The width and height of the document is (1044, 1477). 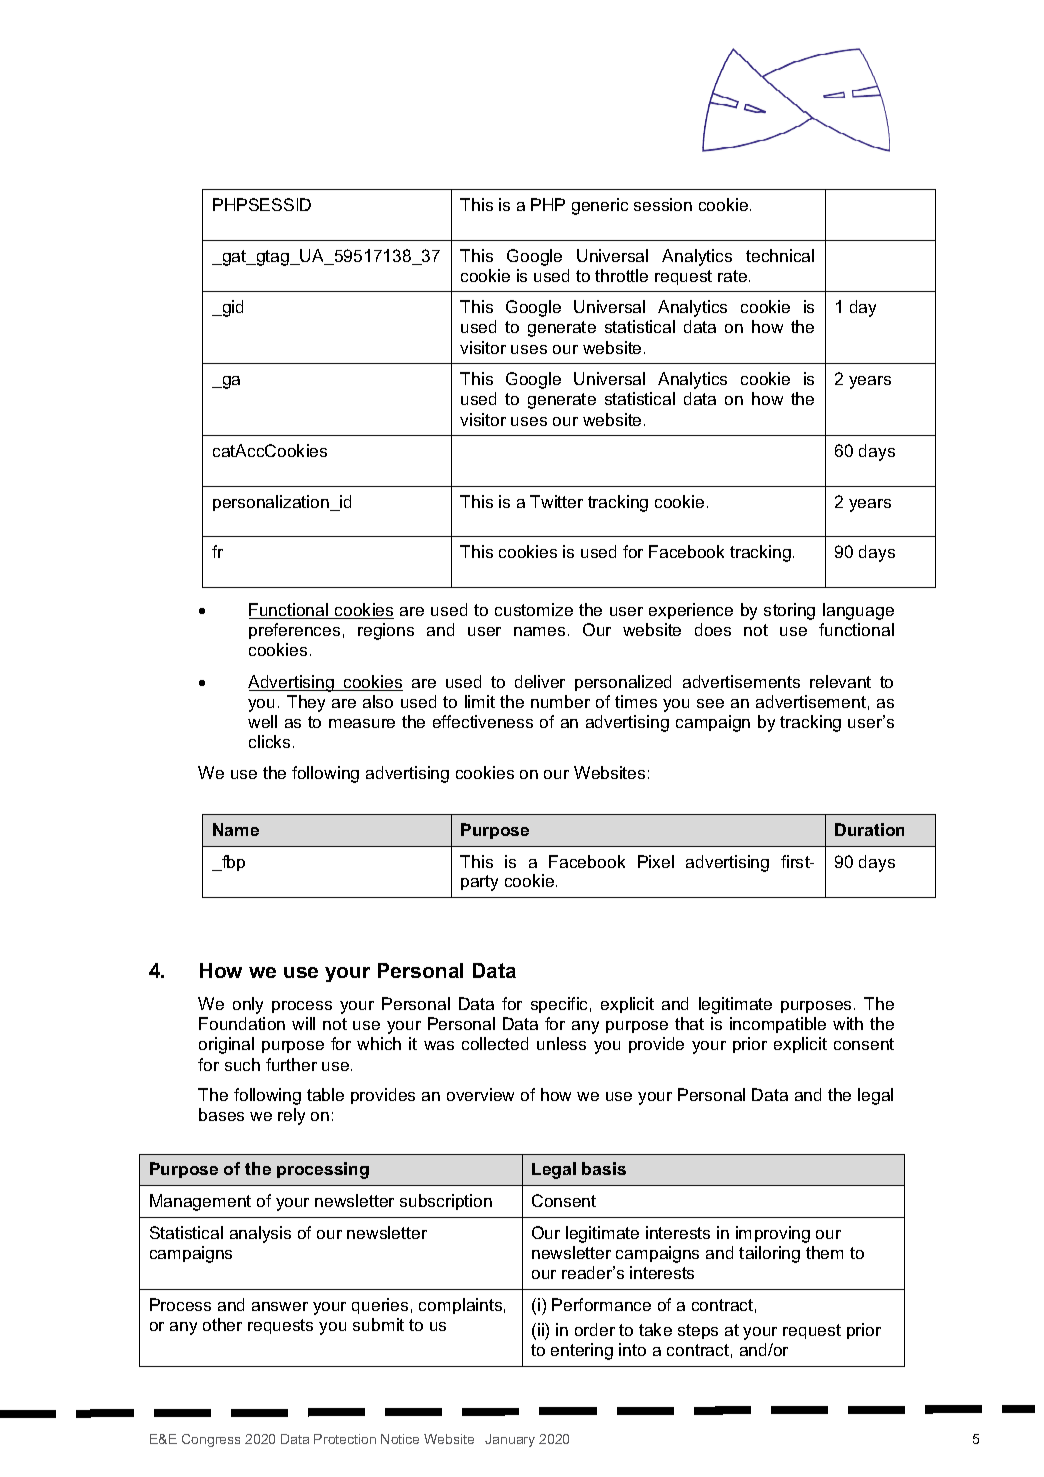 What do you see at coordinates (510, 1440) in the document?
I see `January` at bounding box center [510, 1440].
